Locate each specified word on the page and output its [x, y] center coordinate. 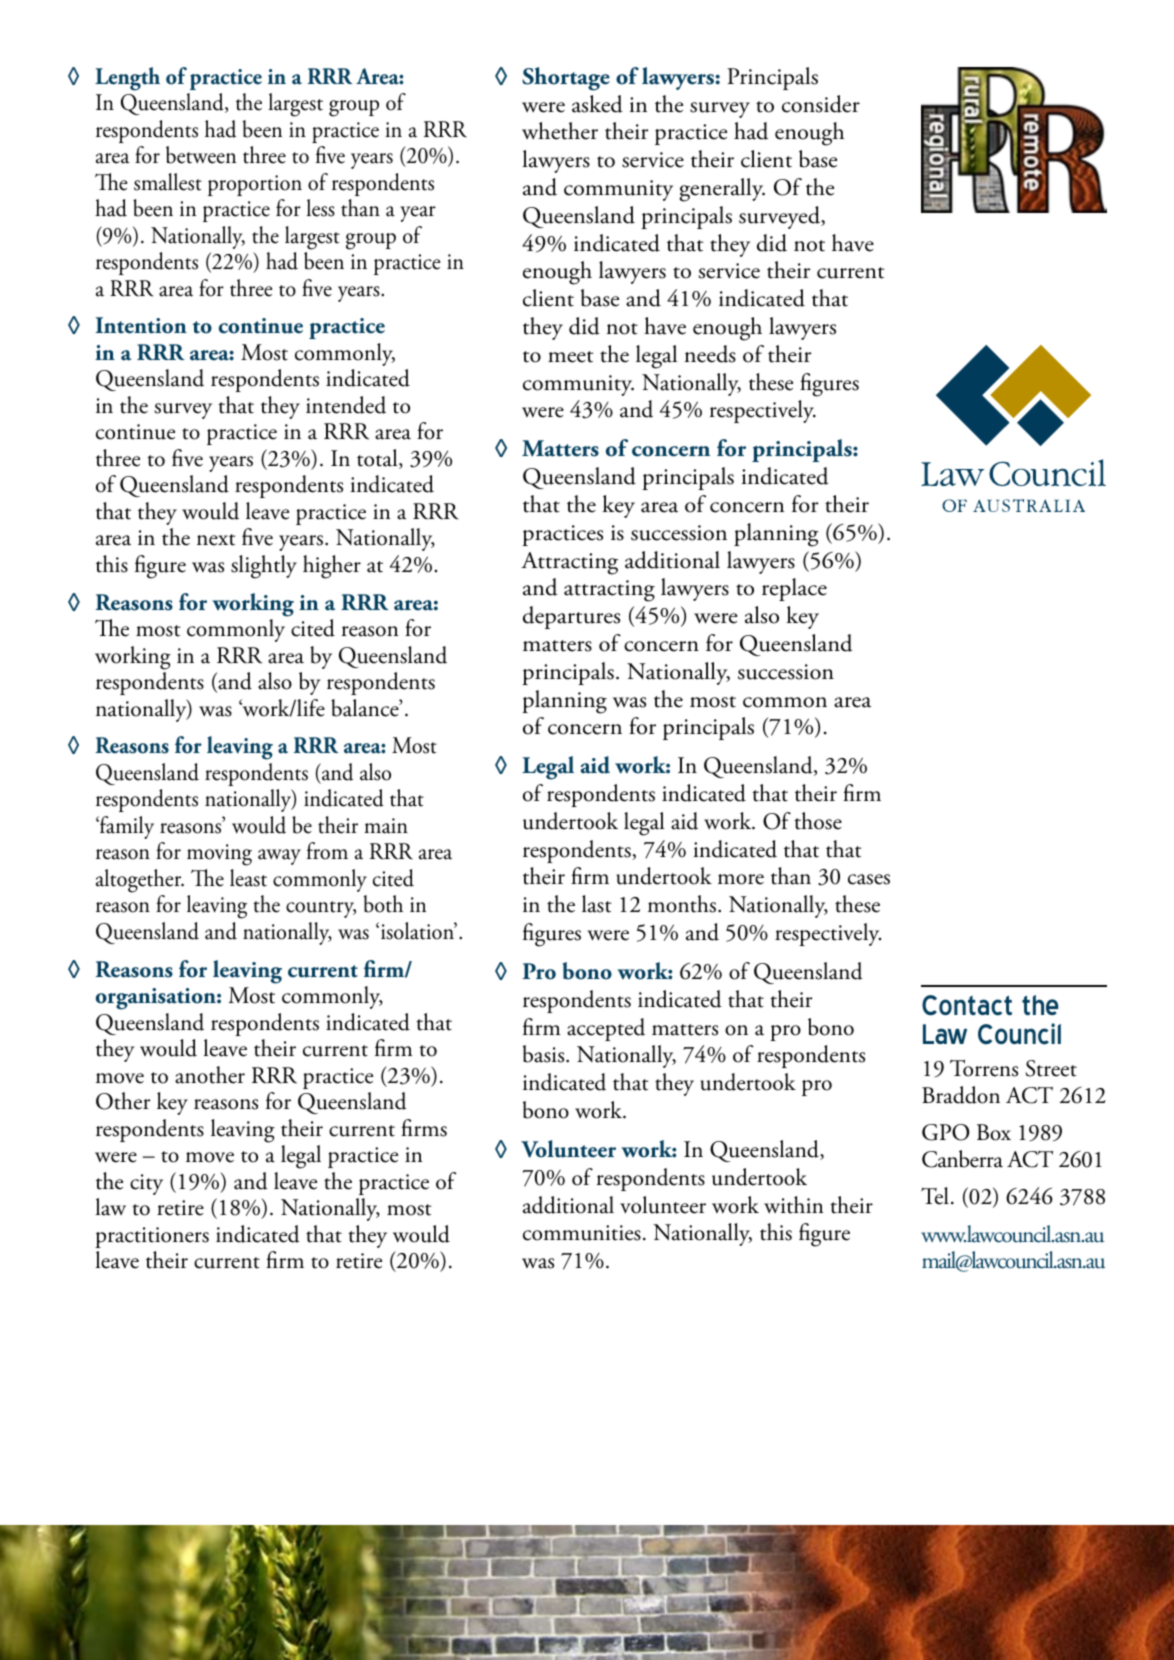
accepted [606, 1029]
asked [597, 104]
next [216, 540]
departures [571, 617]
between [201, 155]
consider [821, 104]
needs [710, 354]
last [597, 904]
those [818, 821]
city [146, 1184]
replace [794, 589]
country [321, 909]
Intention [141, 325]
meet [570, 357]
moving [219, 855]
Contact [967, 1005]
